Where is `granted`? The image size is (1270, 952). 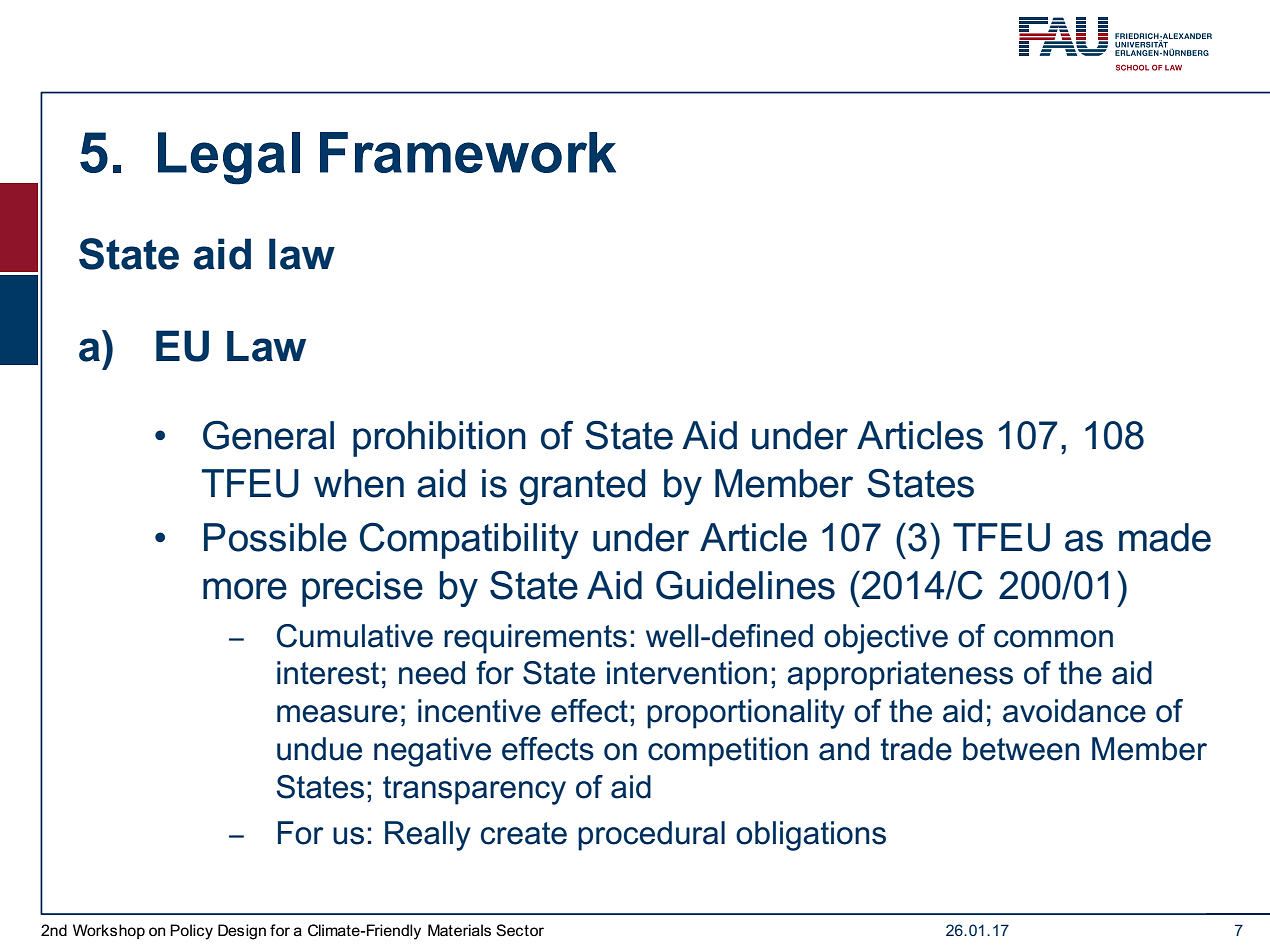
granted is located at coordinates (582, 487).
